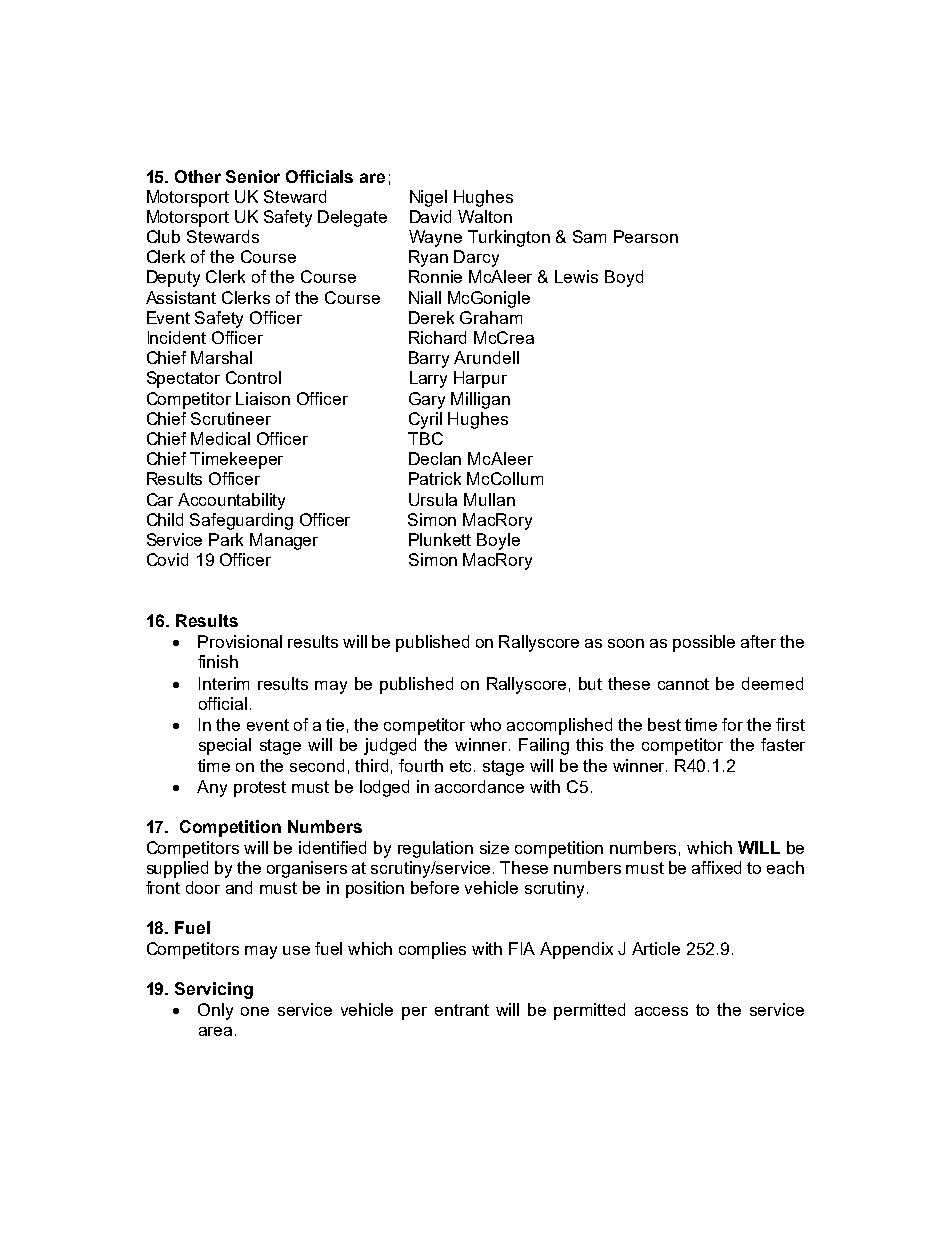 Image resolution: width=952 pixels, height=1233 pixels. I want to click on Senior, so click(253, 176).
